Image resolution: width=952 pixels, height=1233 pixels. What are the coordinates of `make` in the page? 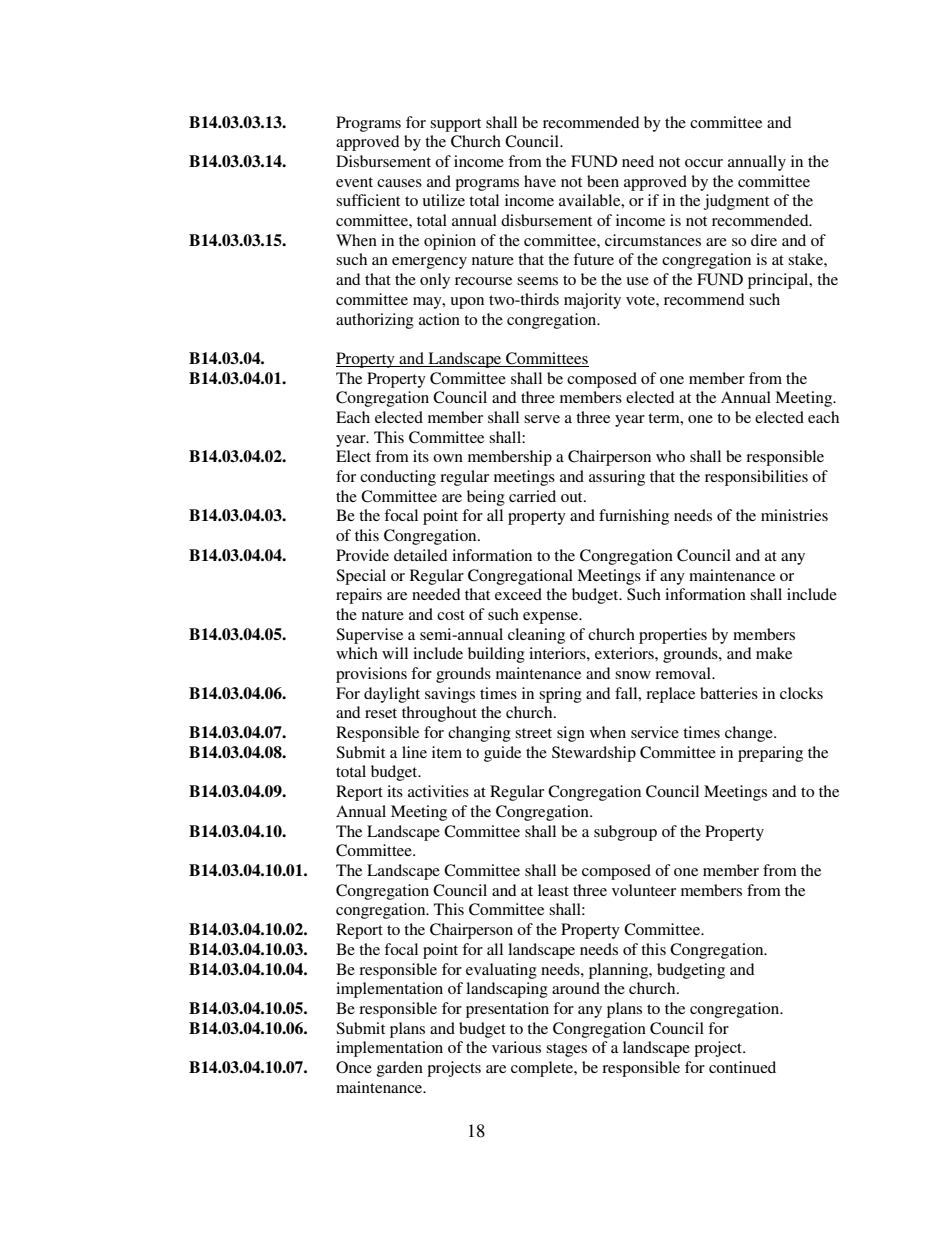 It's located at (774, 653).
